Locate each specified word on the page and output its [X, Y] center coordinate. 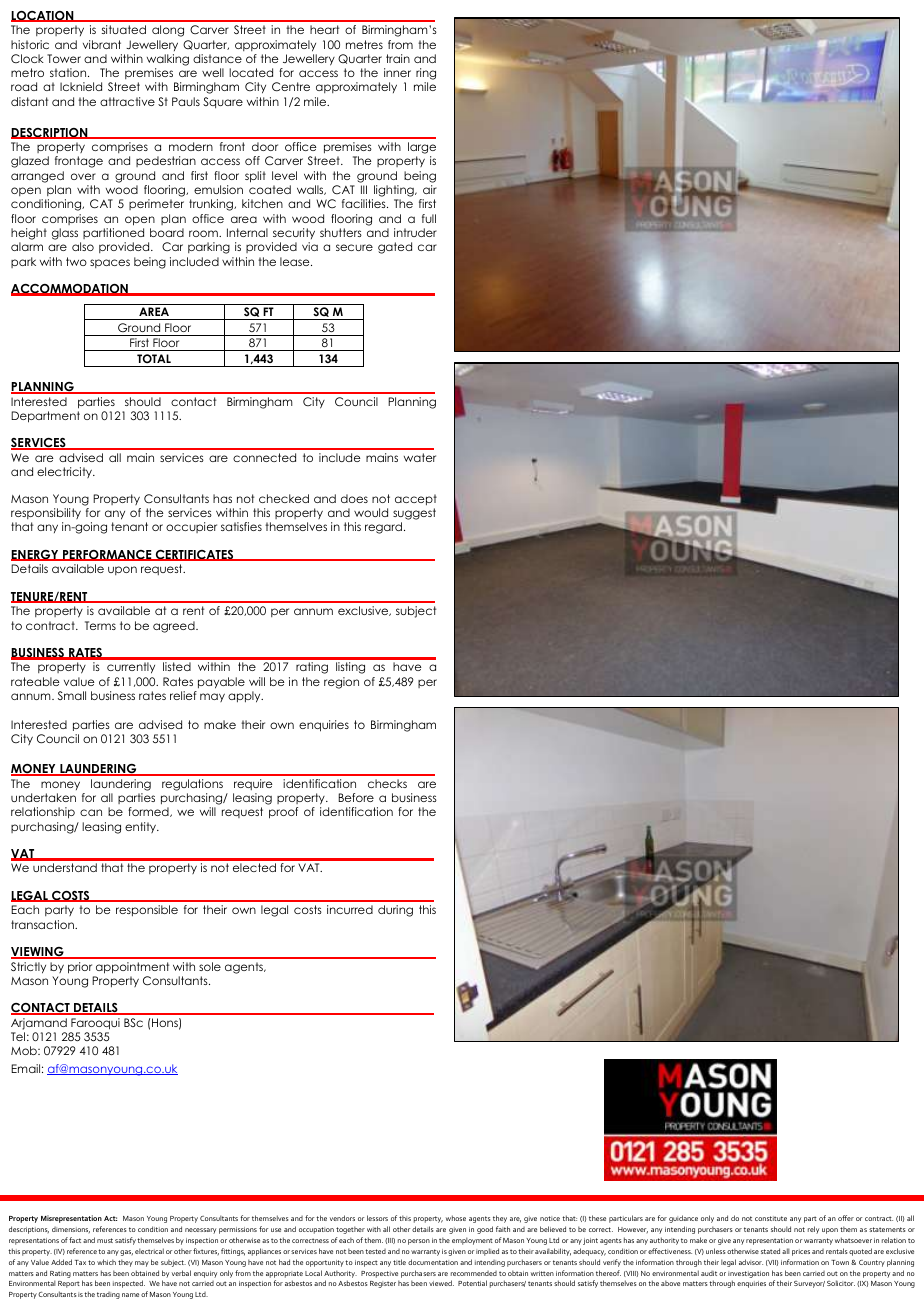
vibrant [102, 44]
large [422, 149]
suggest [414, 515]
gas [126, 1253]
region [341, 683]
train [398, 58]
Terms [100, 625]
